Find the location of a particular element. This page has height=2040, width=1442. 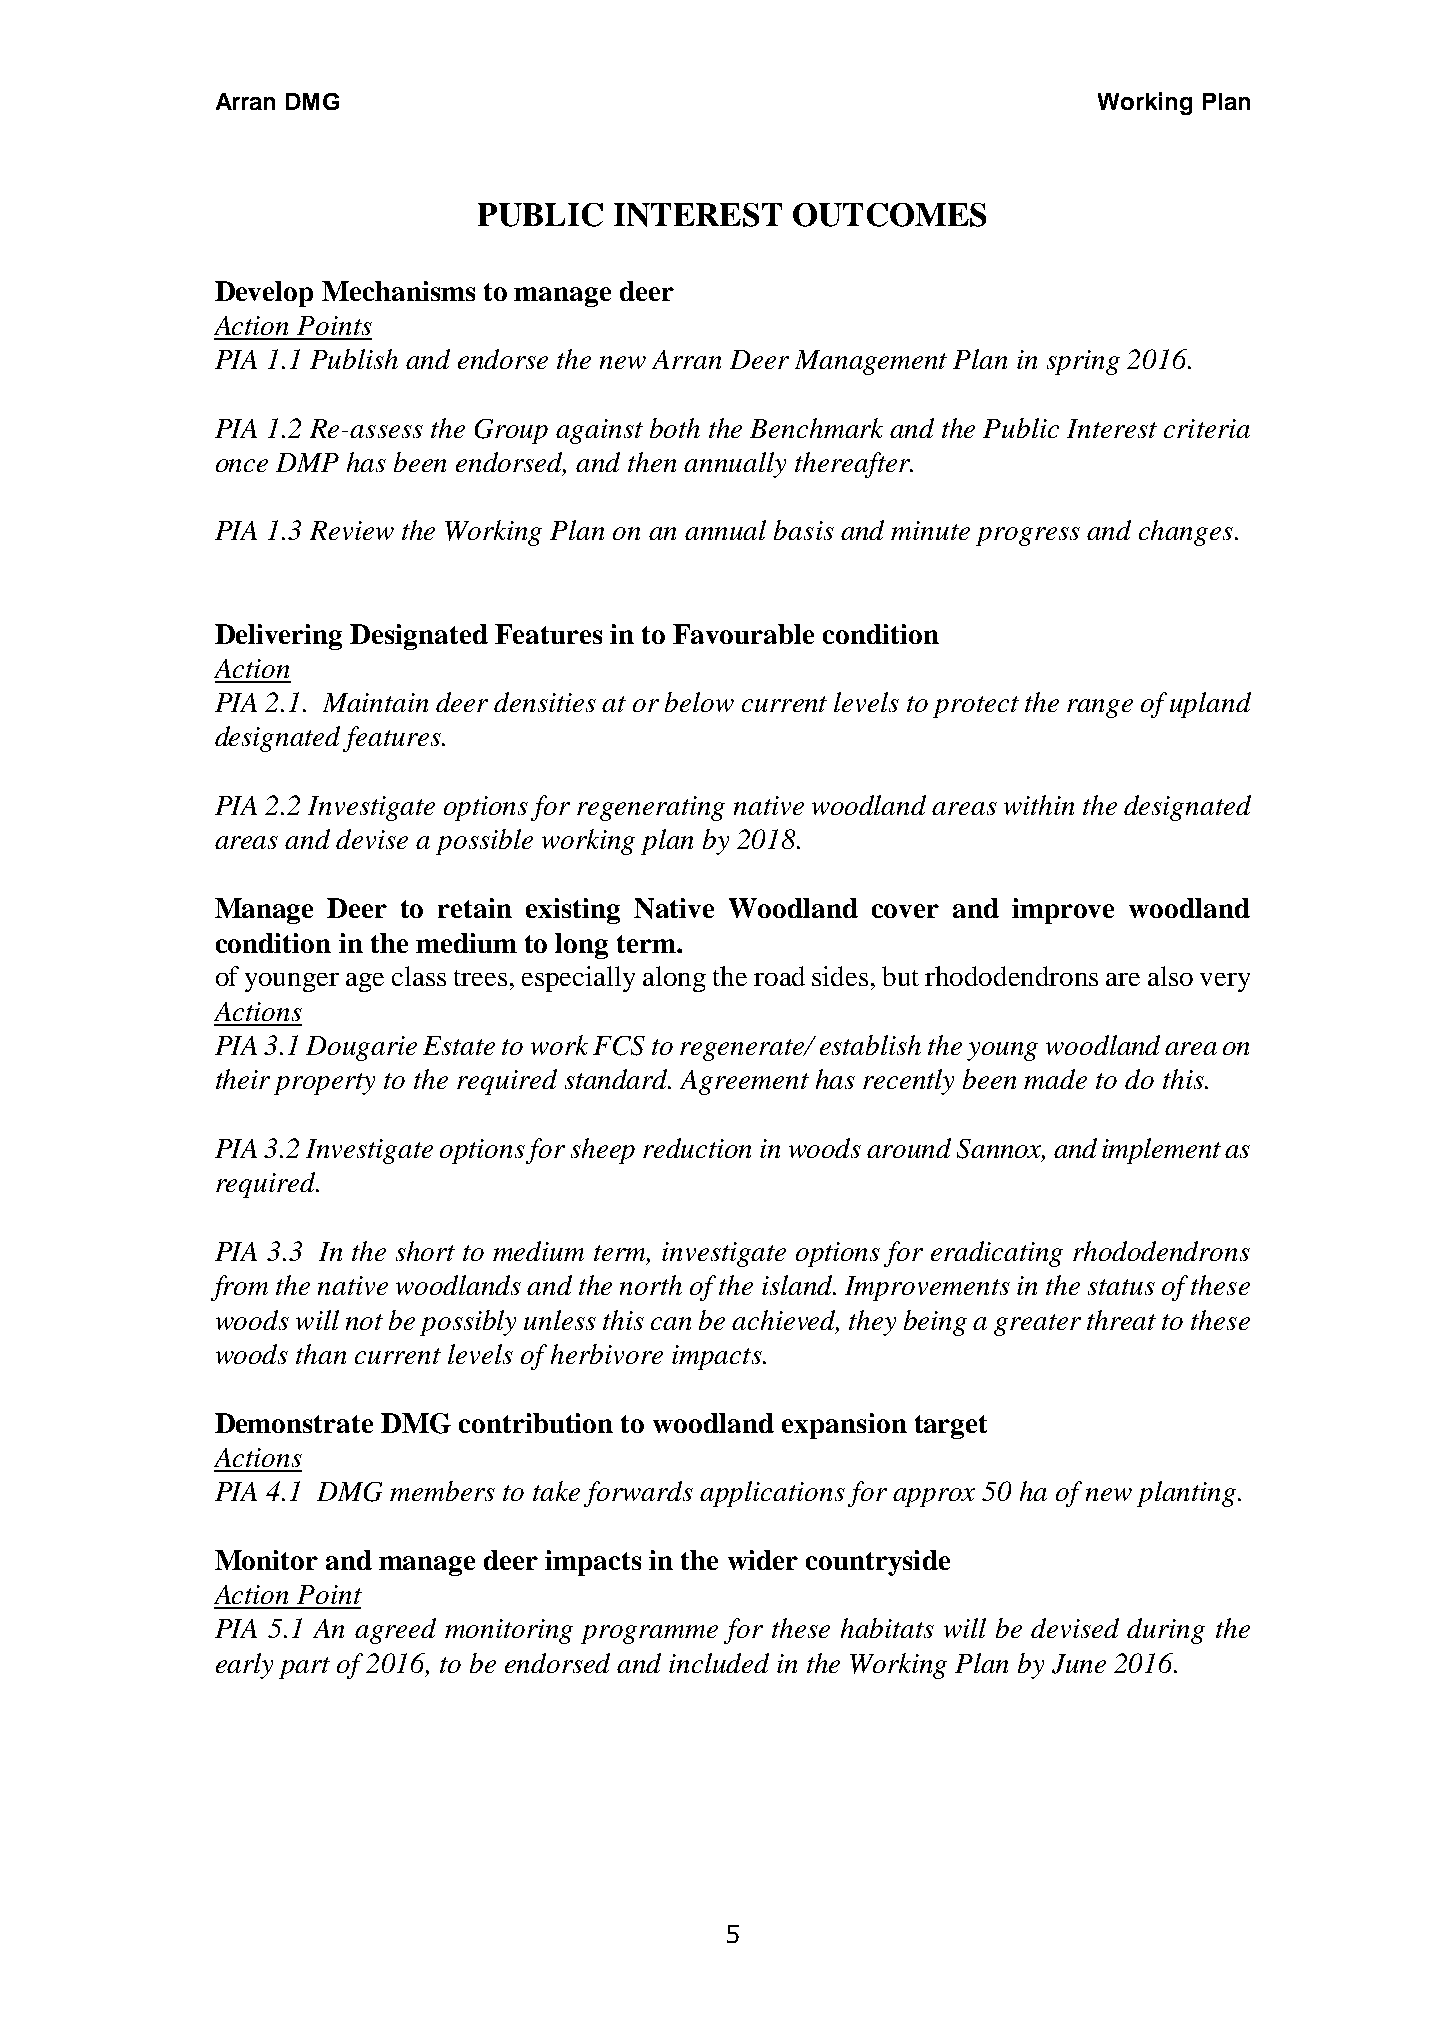

agreed is located at coordinates (395, 1631).
